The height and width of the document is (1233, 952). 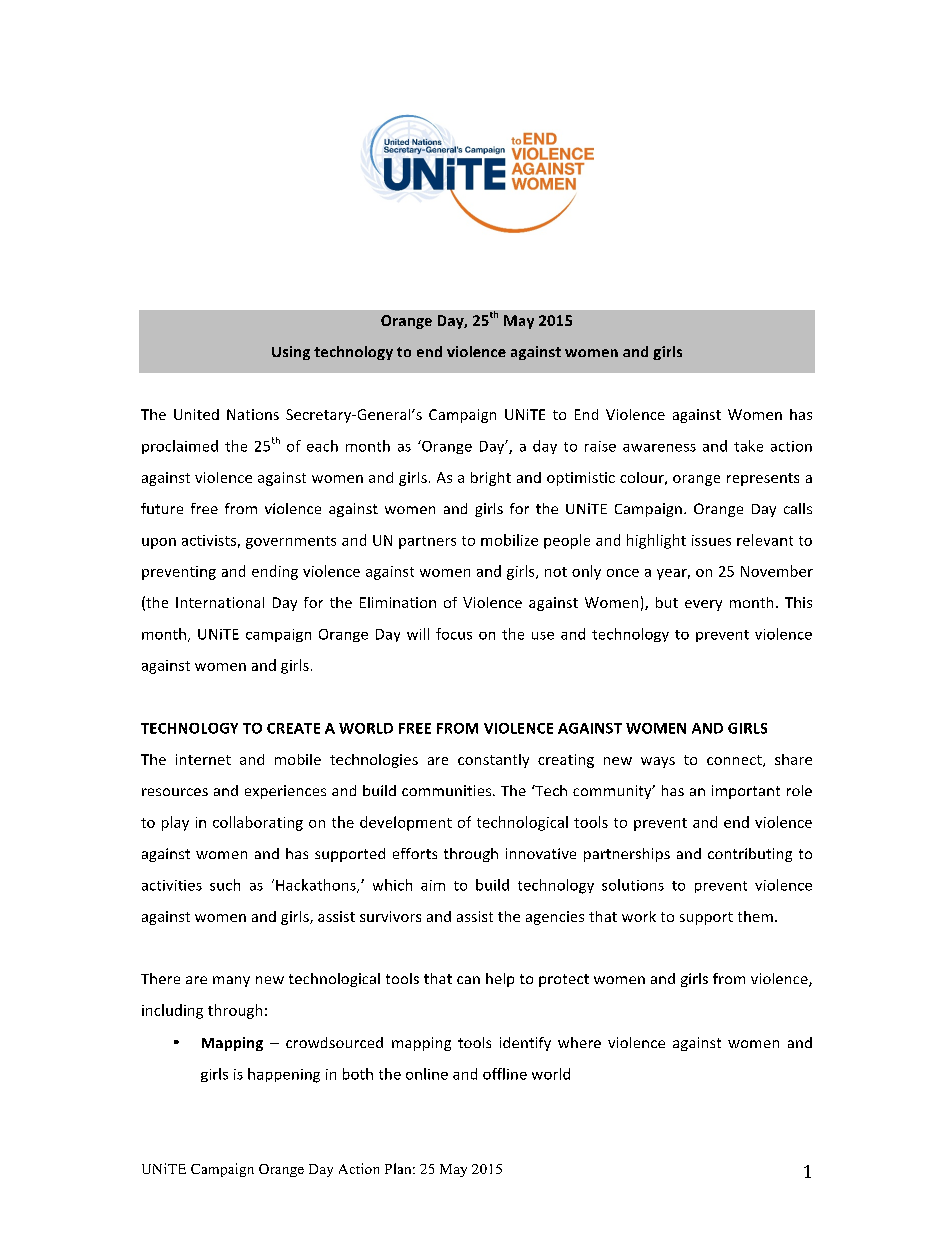 What do you see at coordinates (493, 761) in the document?
I see `constantly` at bounding box center [493, 761].
